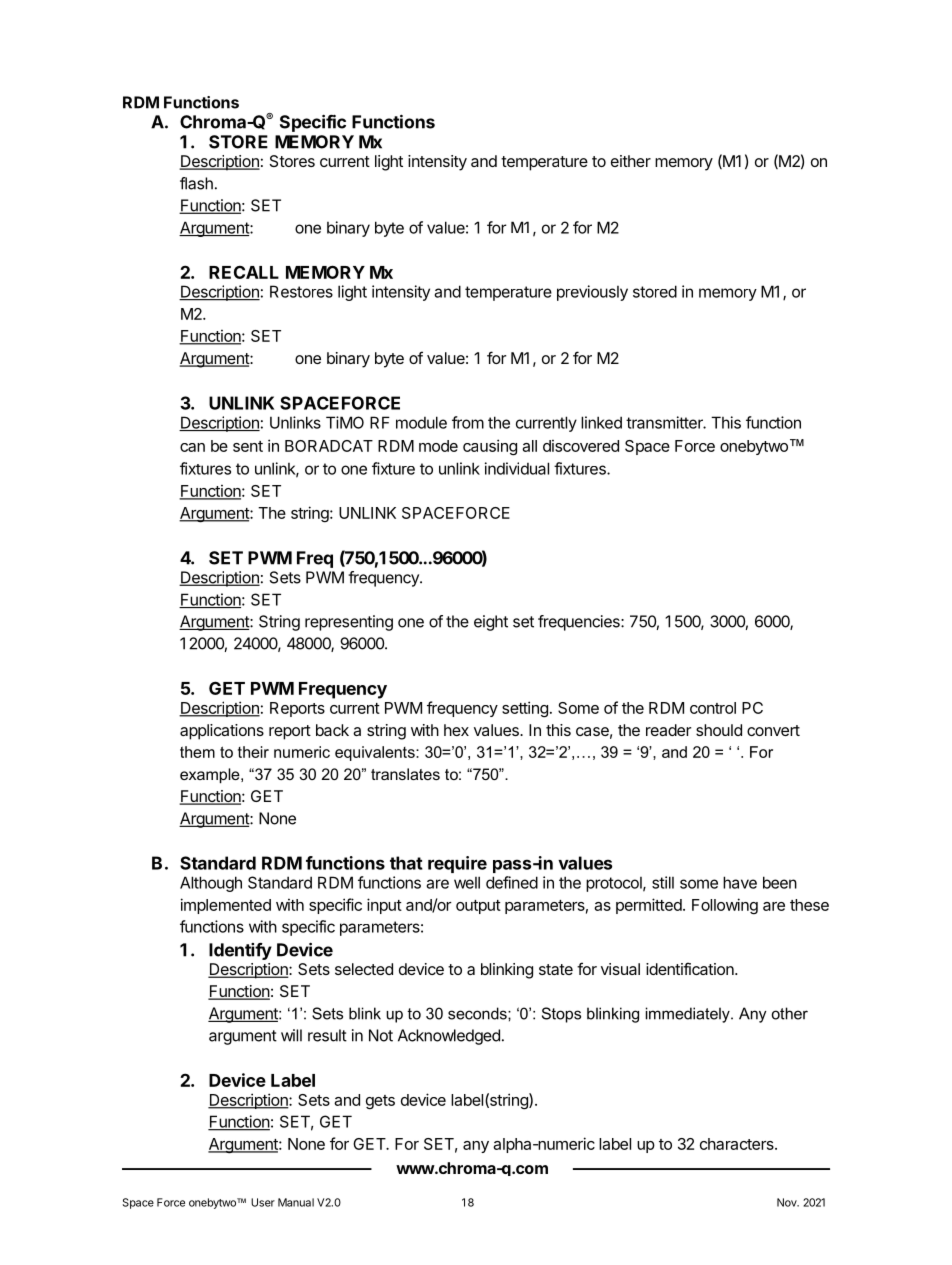  Describe the element at coordinates (263, 1202) in the screenshot. I see `User` at that location.
